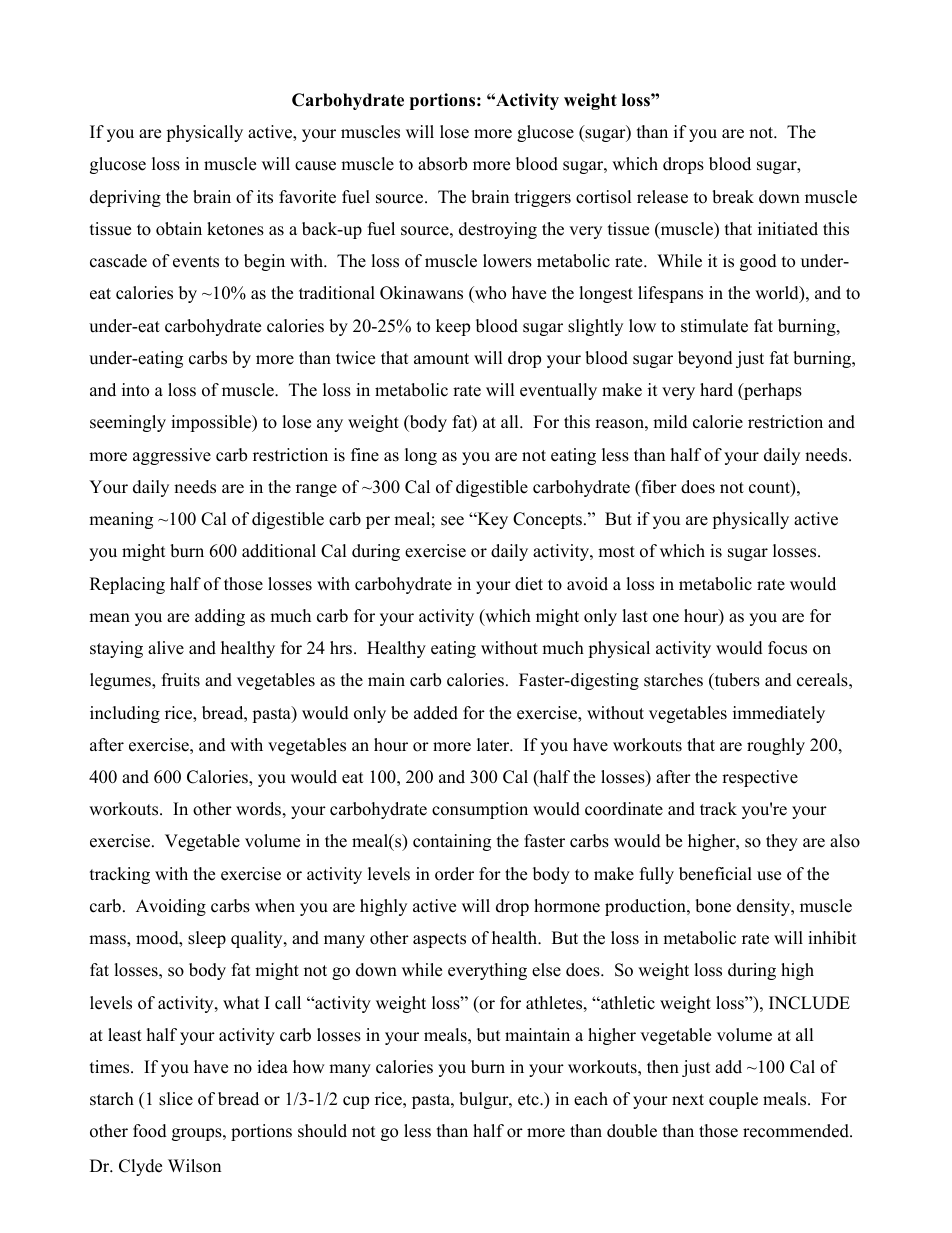 This screenshot has width=952, height=1233. Describe the element at coordinates (442, 164) in the screenshot. I see `absorb` at that location.
